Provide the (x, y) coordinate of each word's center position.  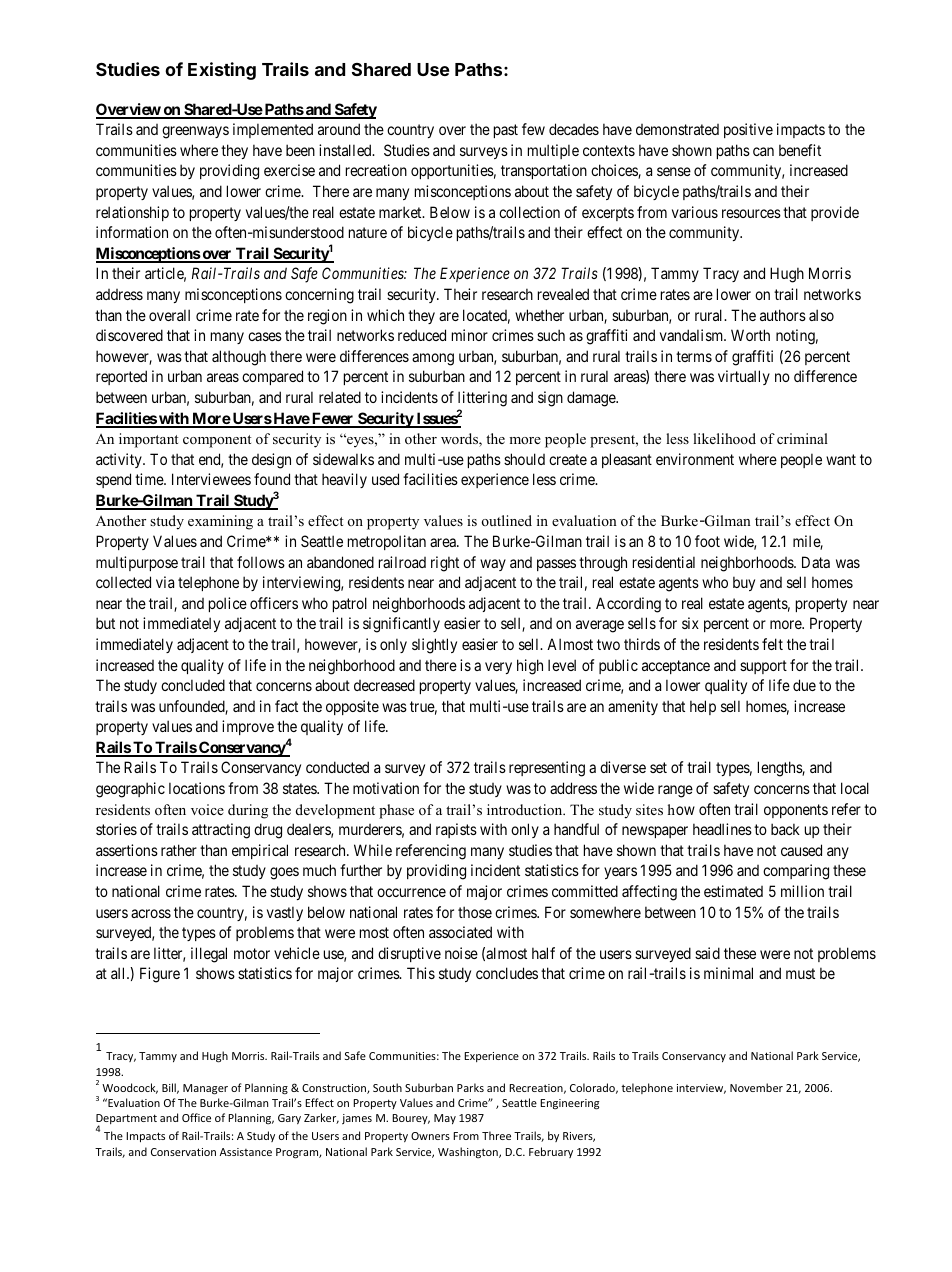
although (239, 358)
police (228, 604)
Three (496, 1135)
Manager (205, 1089)
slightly (434, 646)
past (506, 131)
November (756, 1087)
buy (744, 583)
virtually (744, 377)
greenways (195, 132)
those (475, 912)
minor (470, 335)
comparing (796, 872)
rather (179, 850)
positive (748, 130)
